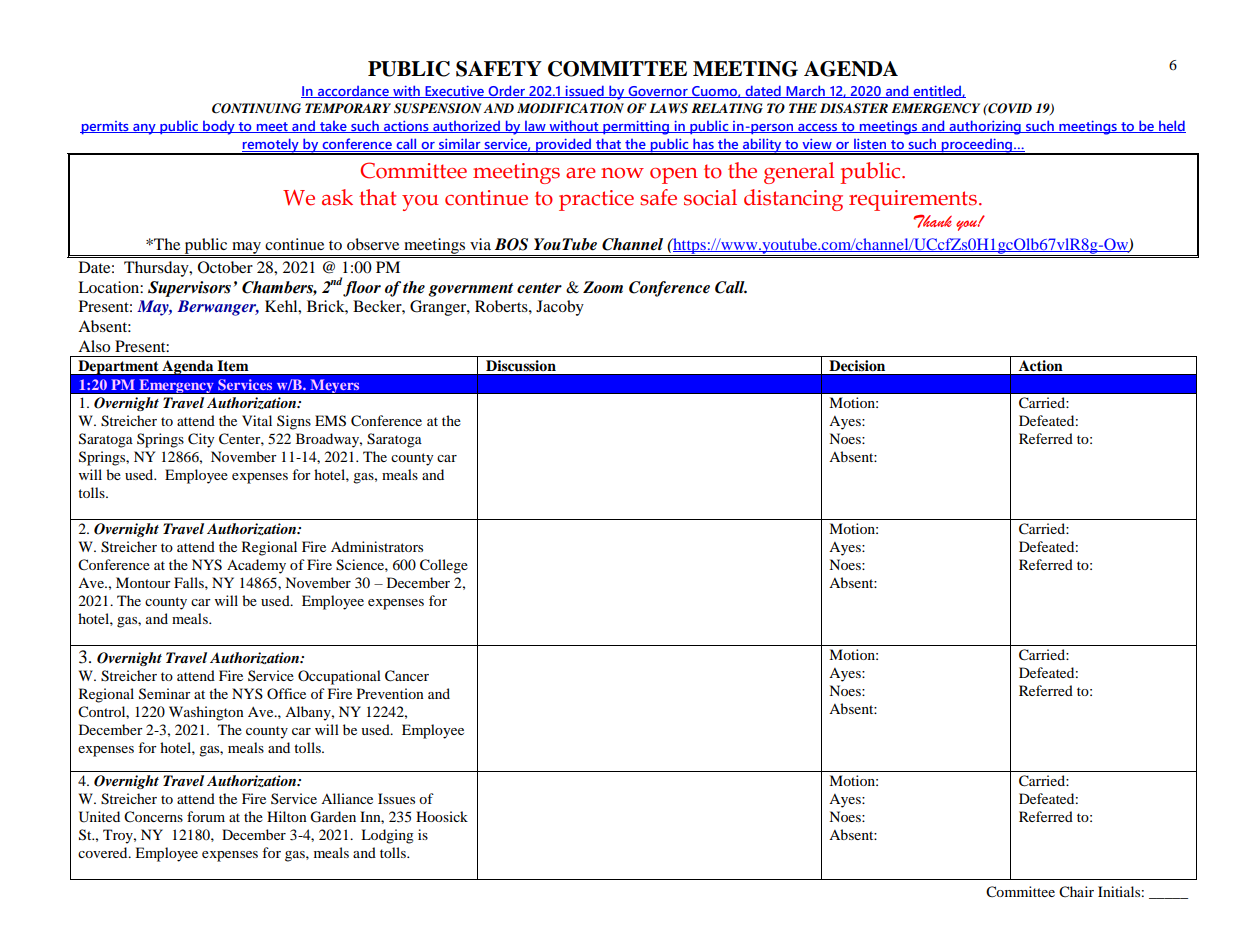 The width and height of the screenshot is (1233, 952). What do you see at coordinates (636, 128) in the screenshot?
I see `permitting` at bounding box center [636, 128].
